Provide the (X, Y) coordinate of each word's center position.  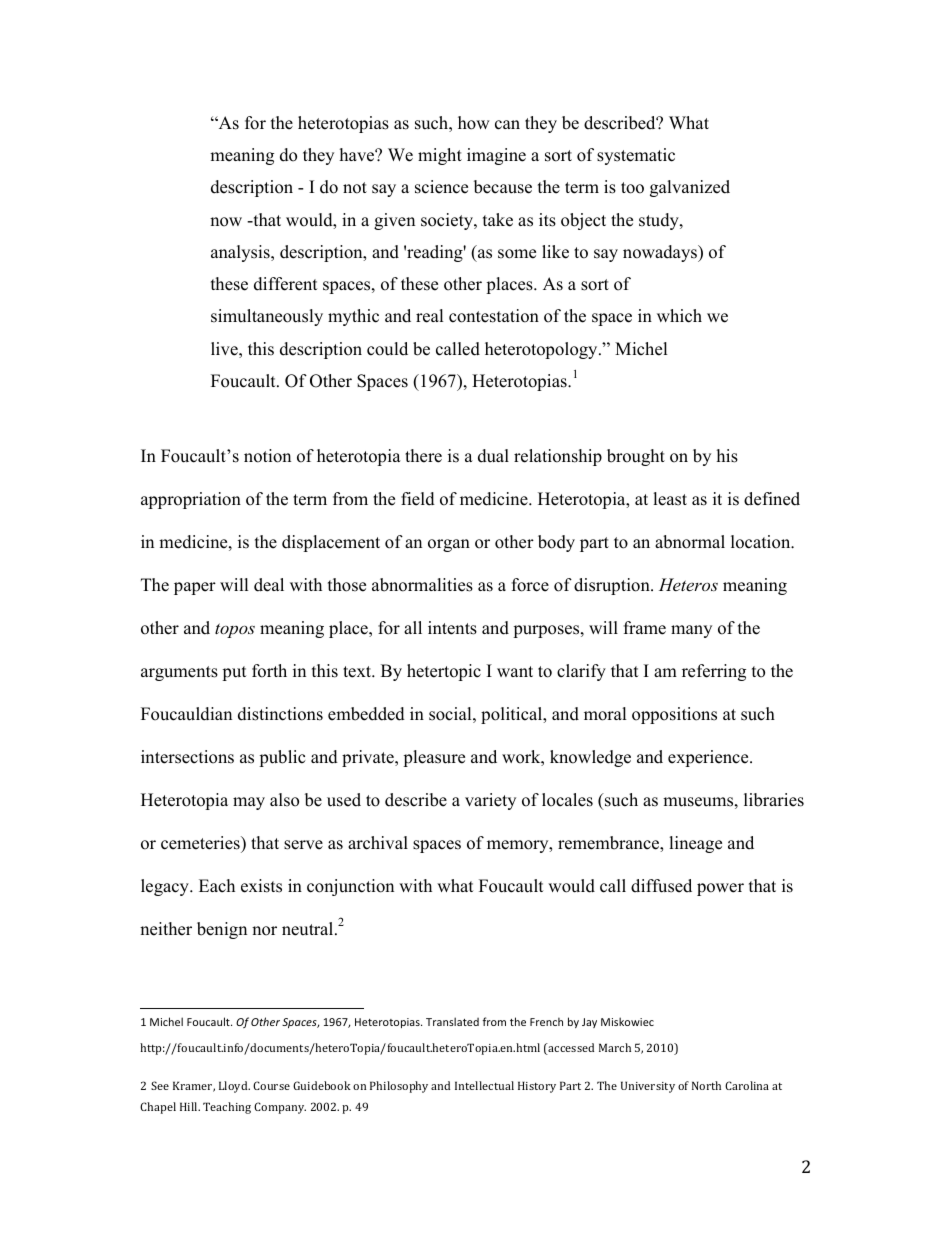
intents (452, 628)
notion (267, 456)
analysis (241, 253)
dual (493, 456)
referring (714, 672)
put (234, 673)
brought (636, 457)
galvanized (690, 188)
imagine (496, 156)
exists (261, 886)
